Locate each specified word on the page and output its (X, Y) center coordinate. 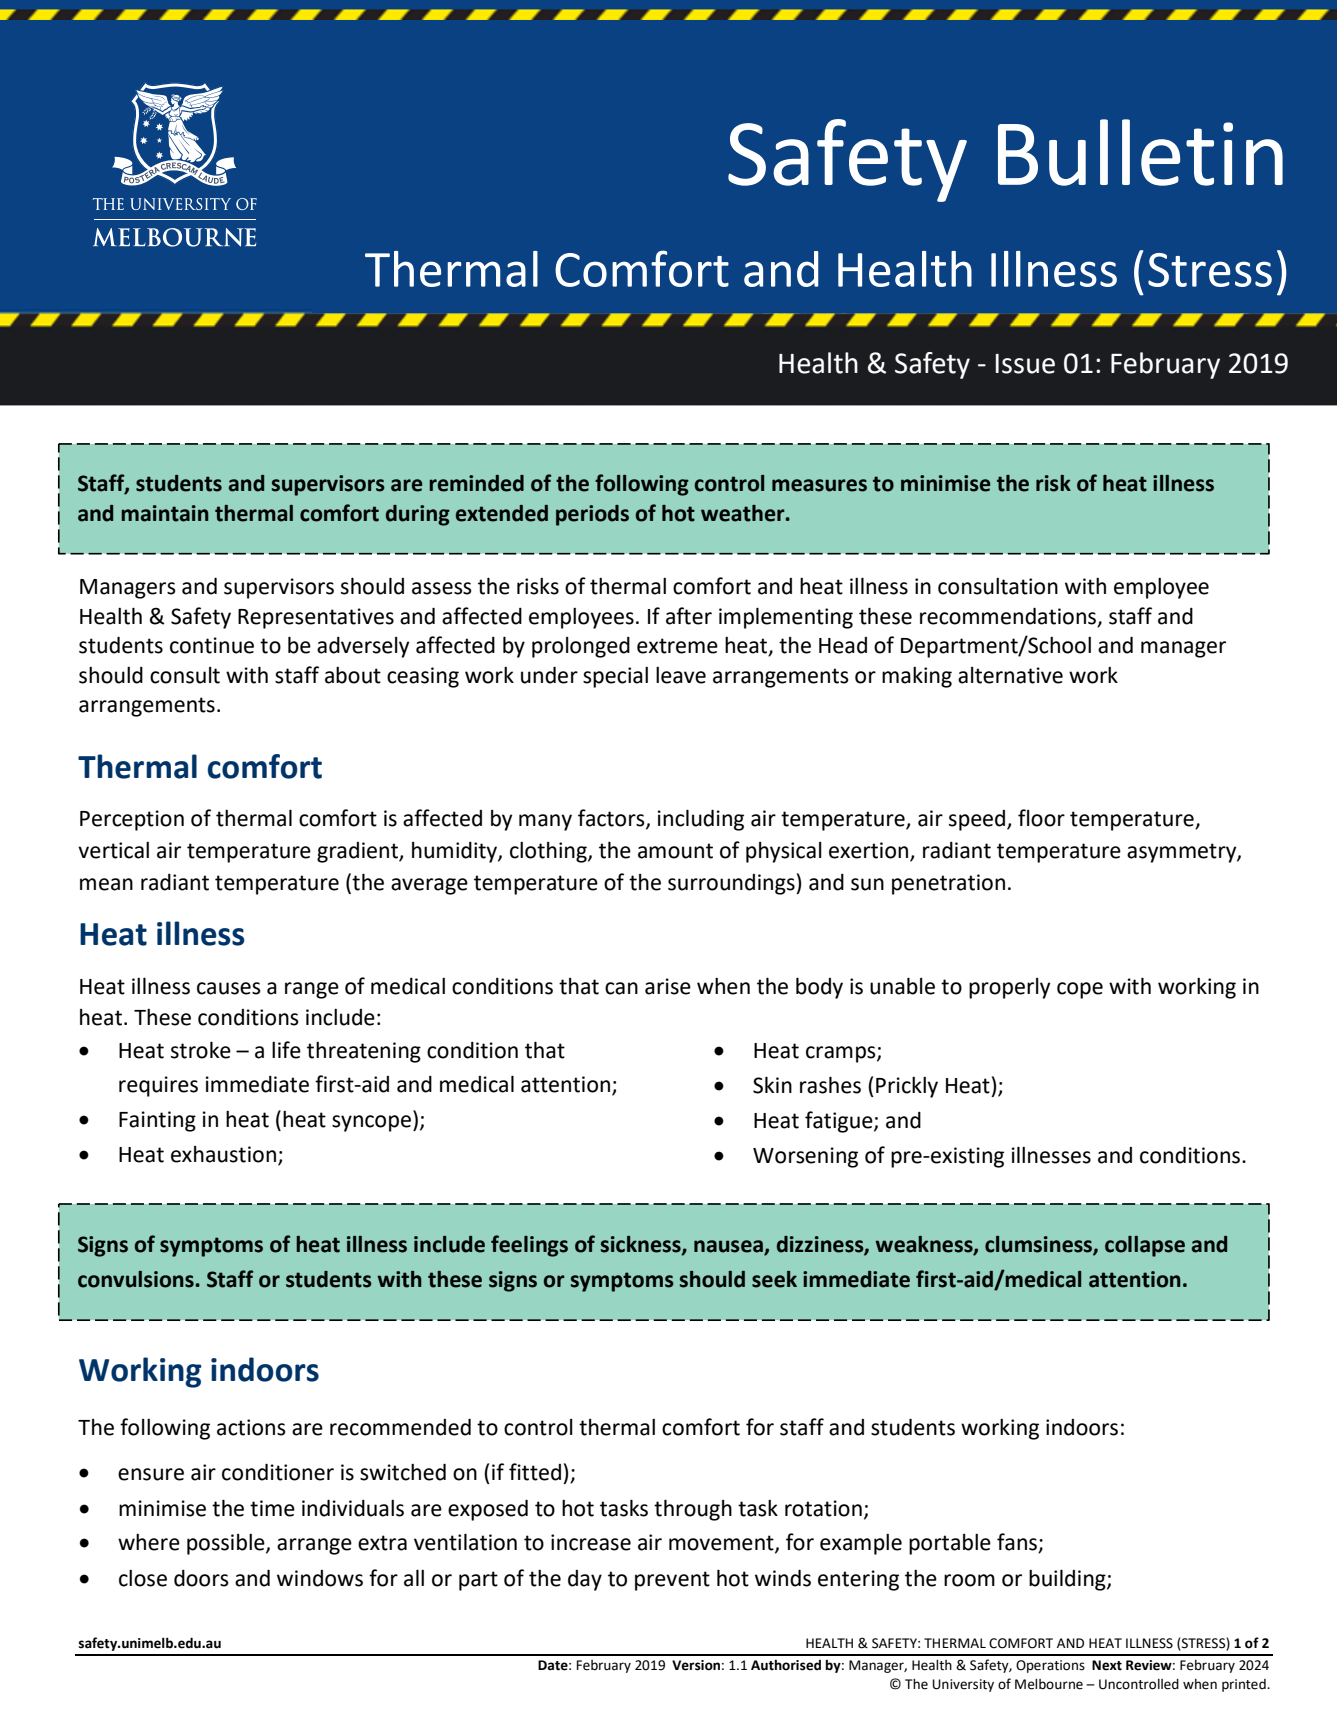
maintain (165, 513)
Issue (1025, 364)
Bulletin (1140, 152)
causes (229, 988)
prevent (672, 1581)
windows (320, 1578)
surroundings (732, 884)
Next (1107, 1665)
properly (1009, 988)
